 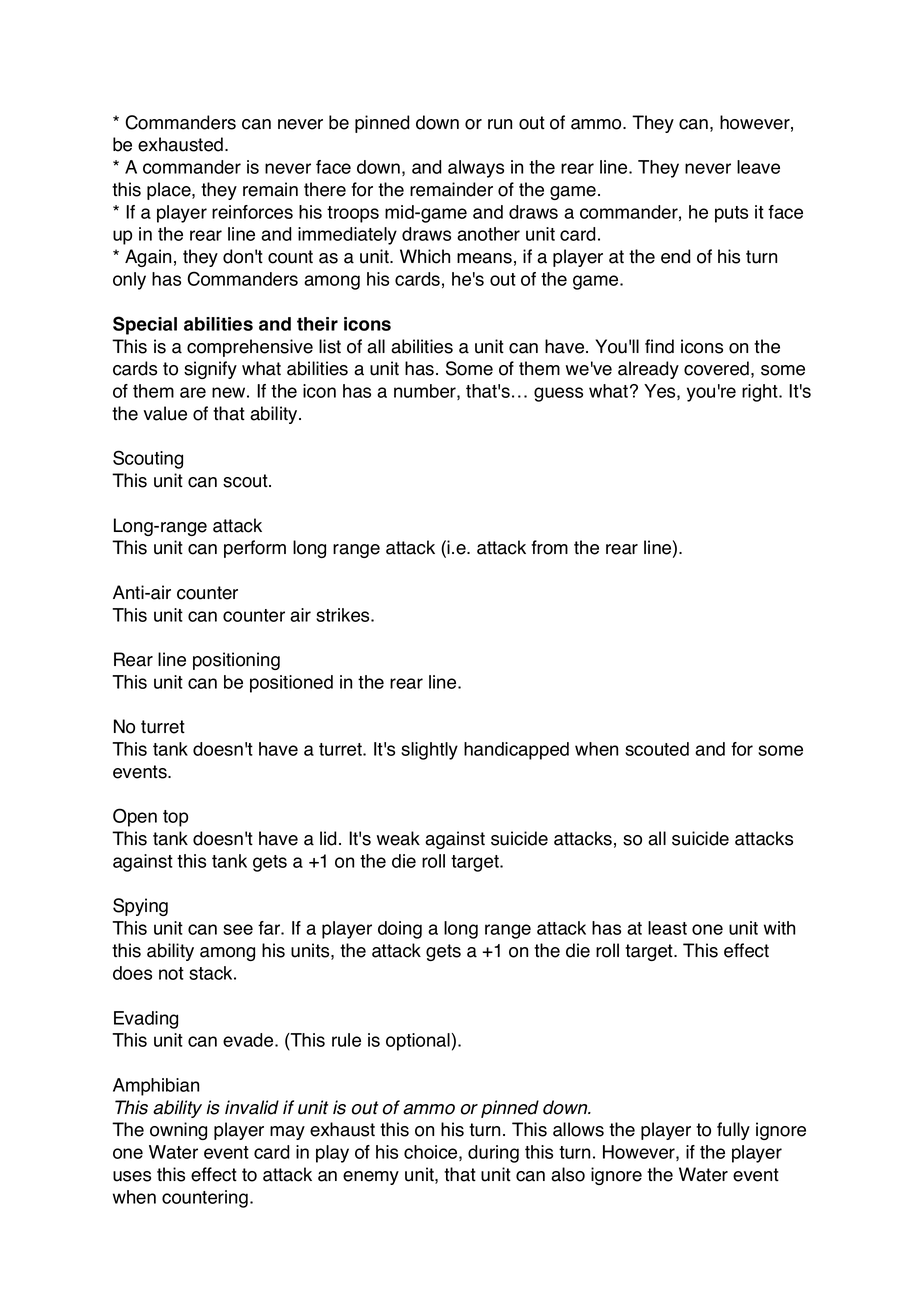 What do you see at coordinates (170, 191) in the screenshot?
I see `place` at bounding box center [170, 191].
